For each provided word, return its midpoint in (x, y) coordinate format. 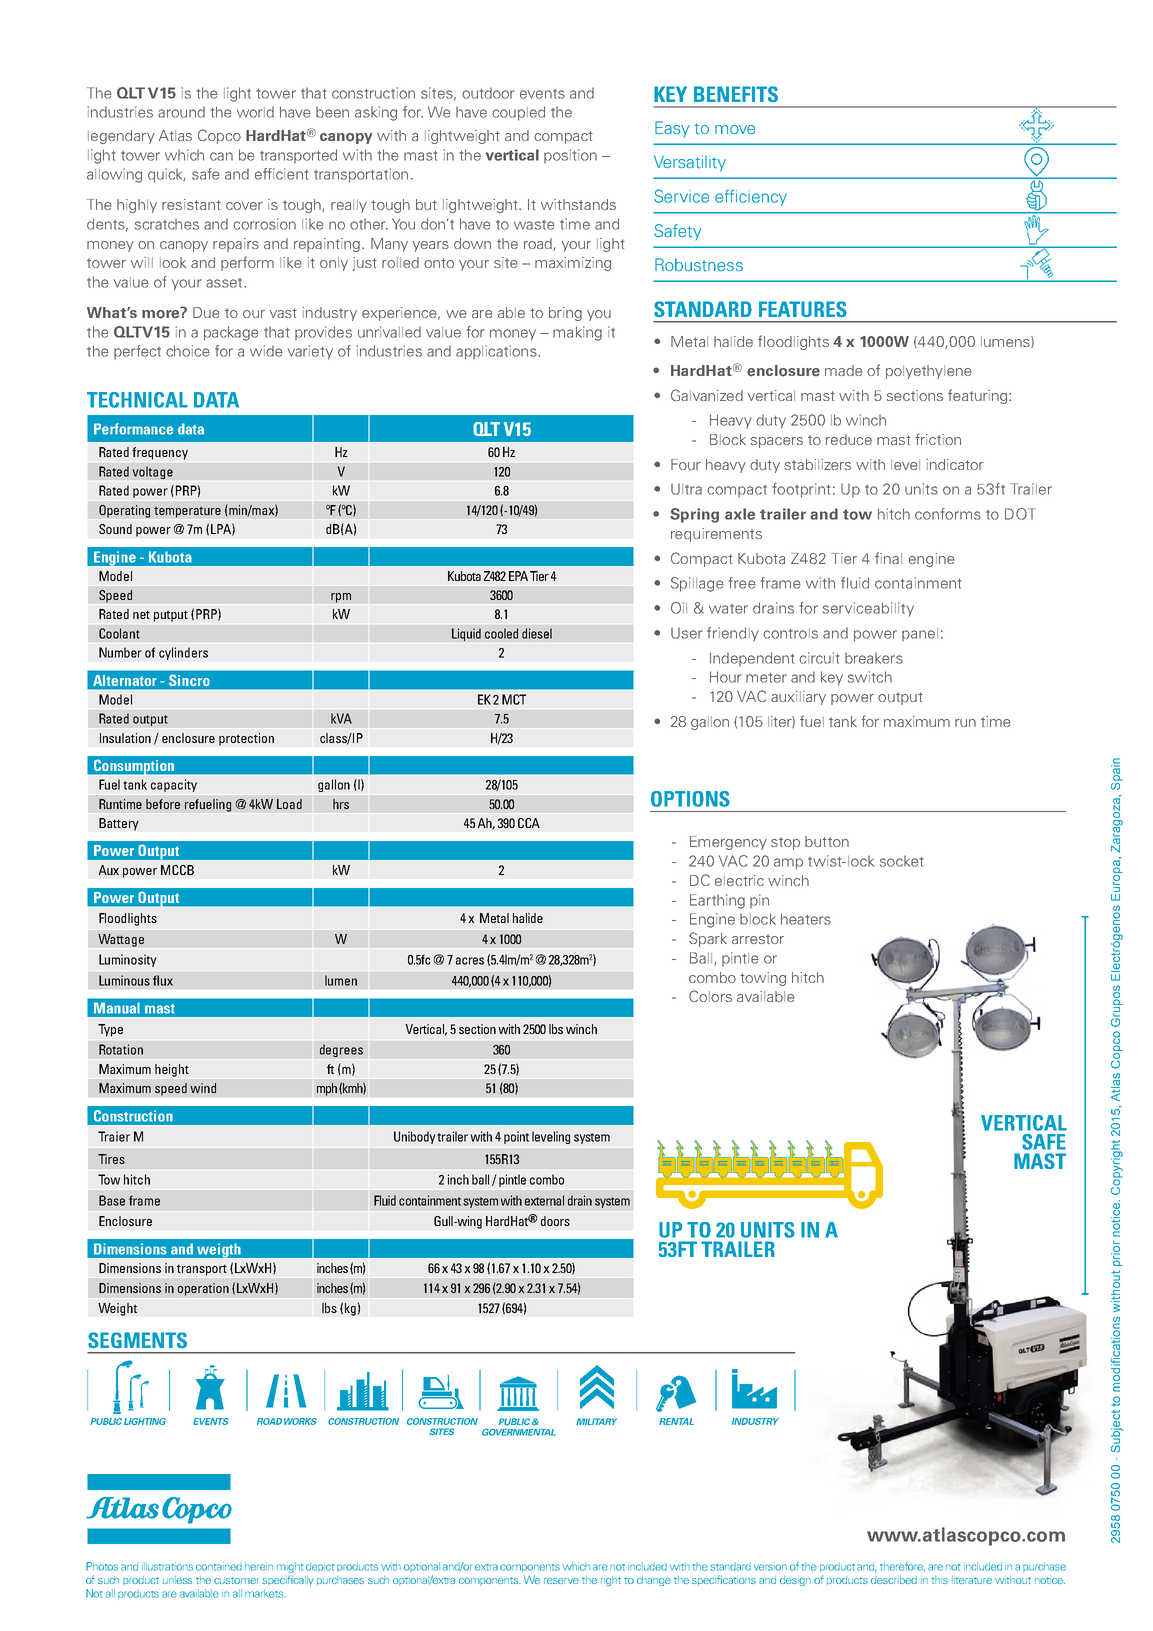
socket (901, 861)
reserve (561, 1581)
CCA (529, 823)
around (181, 112)
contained (219, 1566)
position (570, 156)
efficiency (751, 197)
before (163, 804)
